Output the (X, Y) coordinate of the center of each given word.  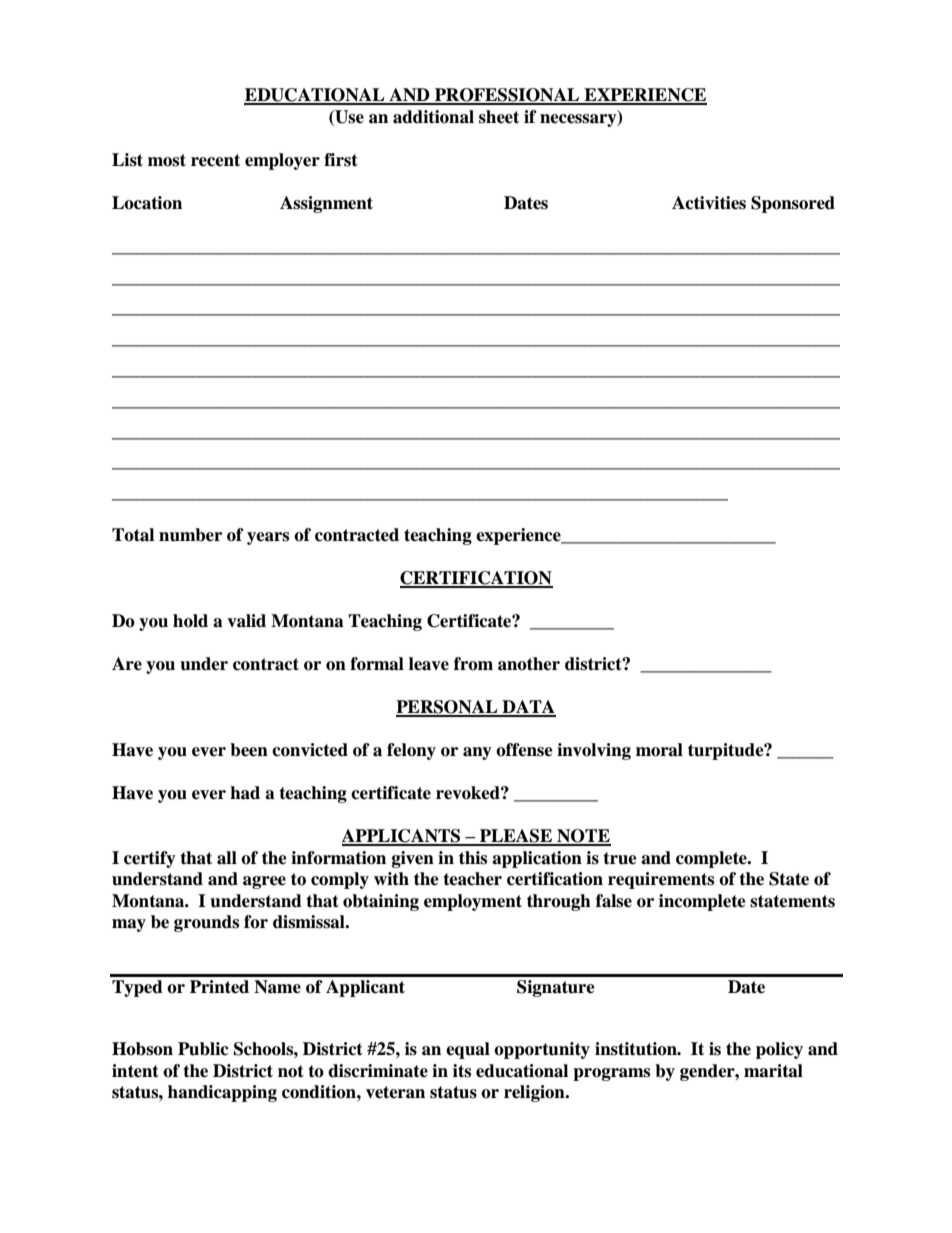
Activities (709, 203)
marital (773, 1071)
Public (203, 1049)
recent (215, 160)
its (462, 1071)
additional (433, 117)
